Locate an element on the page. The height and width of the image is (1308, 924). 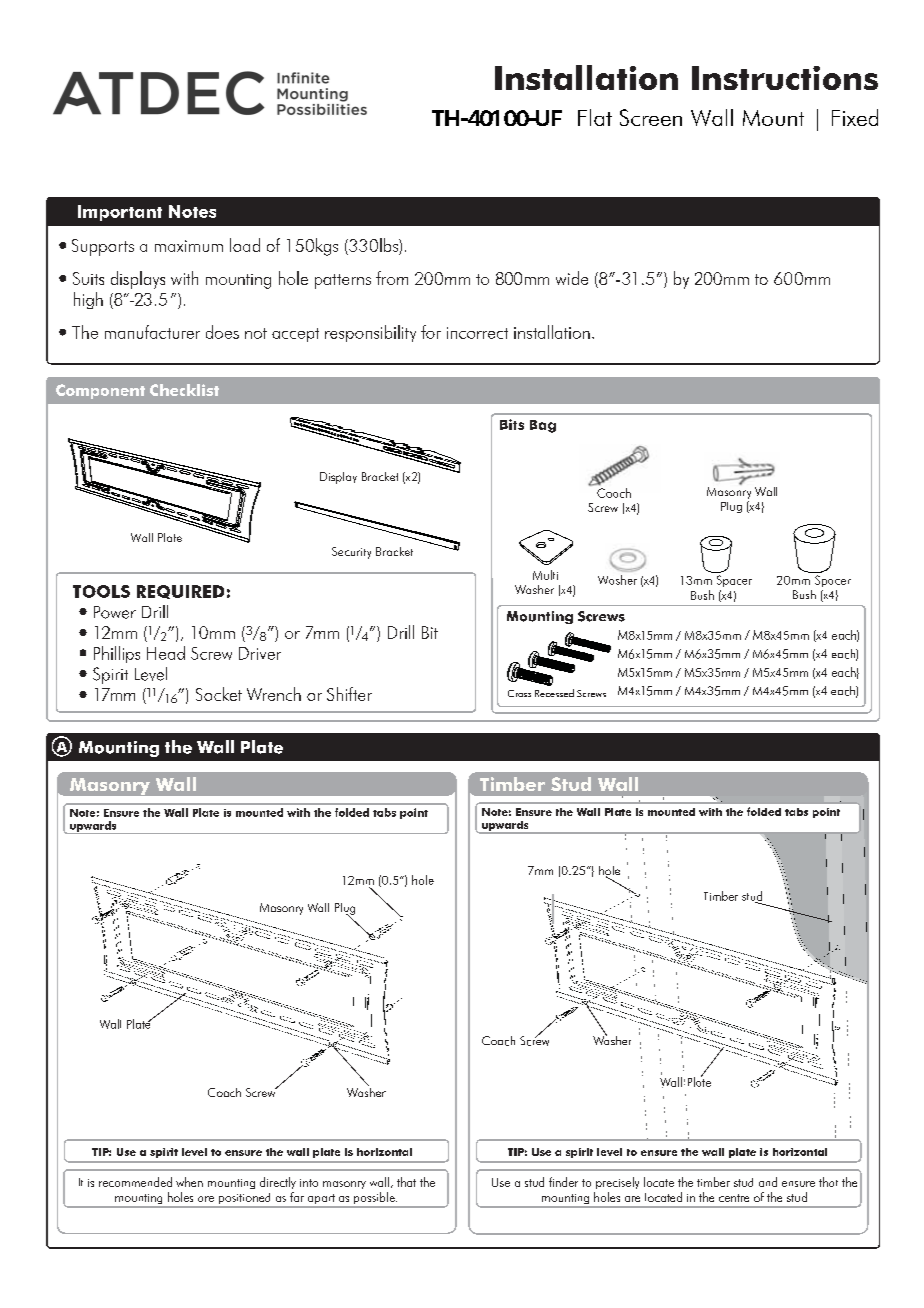
Cross is located at coordinates (519, 693).
